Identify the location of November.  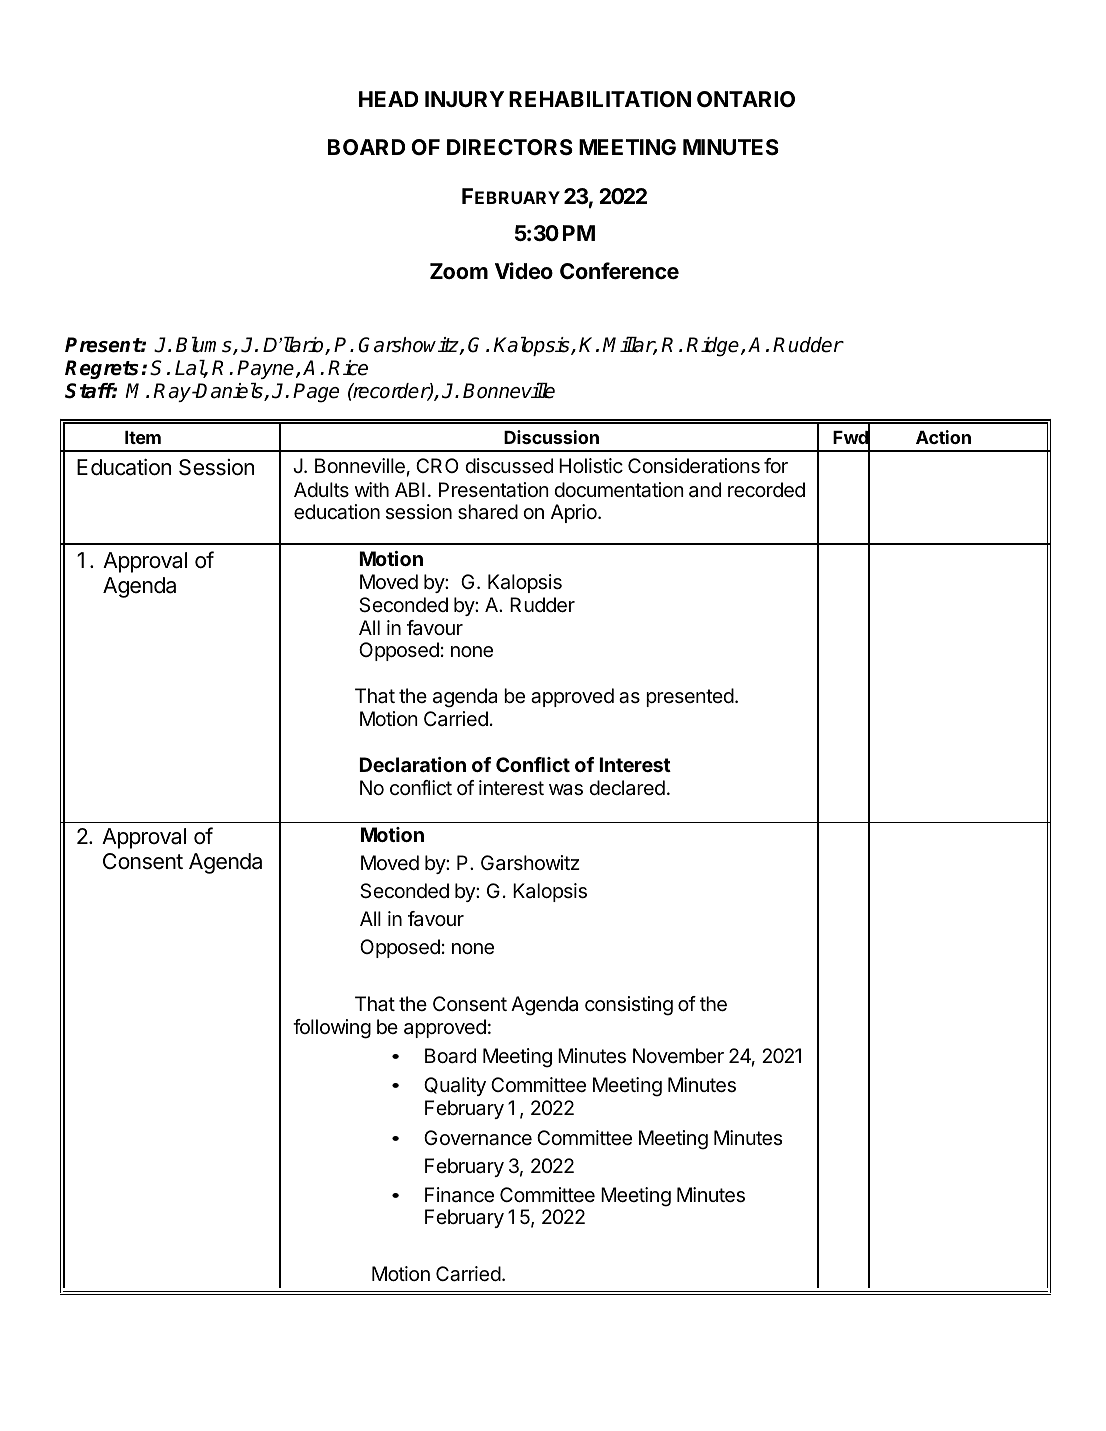
(678, 1056).
